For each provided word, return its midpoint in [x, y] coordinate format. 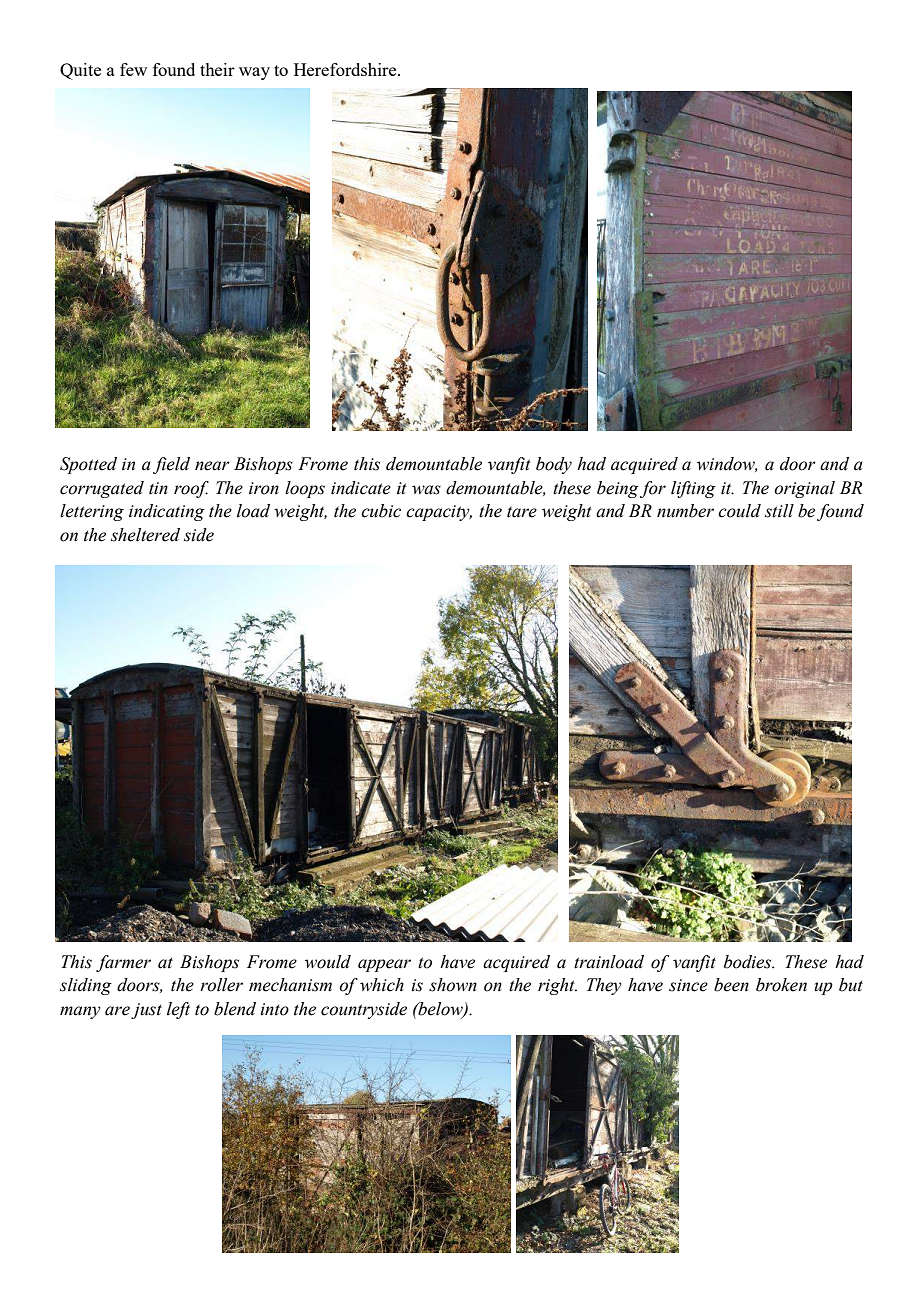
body [554, 465]
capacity [439, 513]
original [804, 489]
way [254, 73]
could [739, 511]
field [171, 465]
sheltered [145, 535]
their [217, 69]
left [178, 1010]
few [133, 69]
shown [453, 985]
